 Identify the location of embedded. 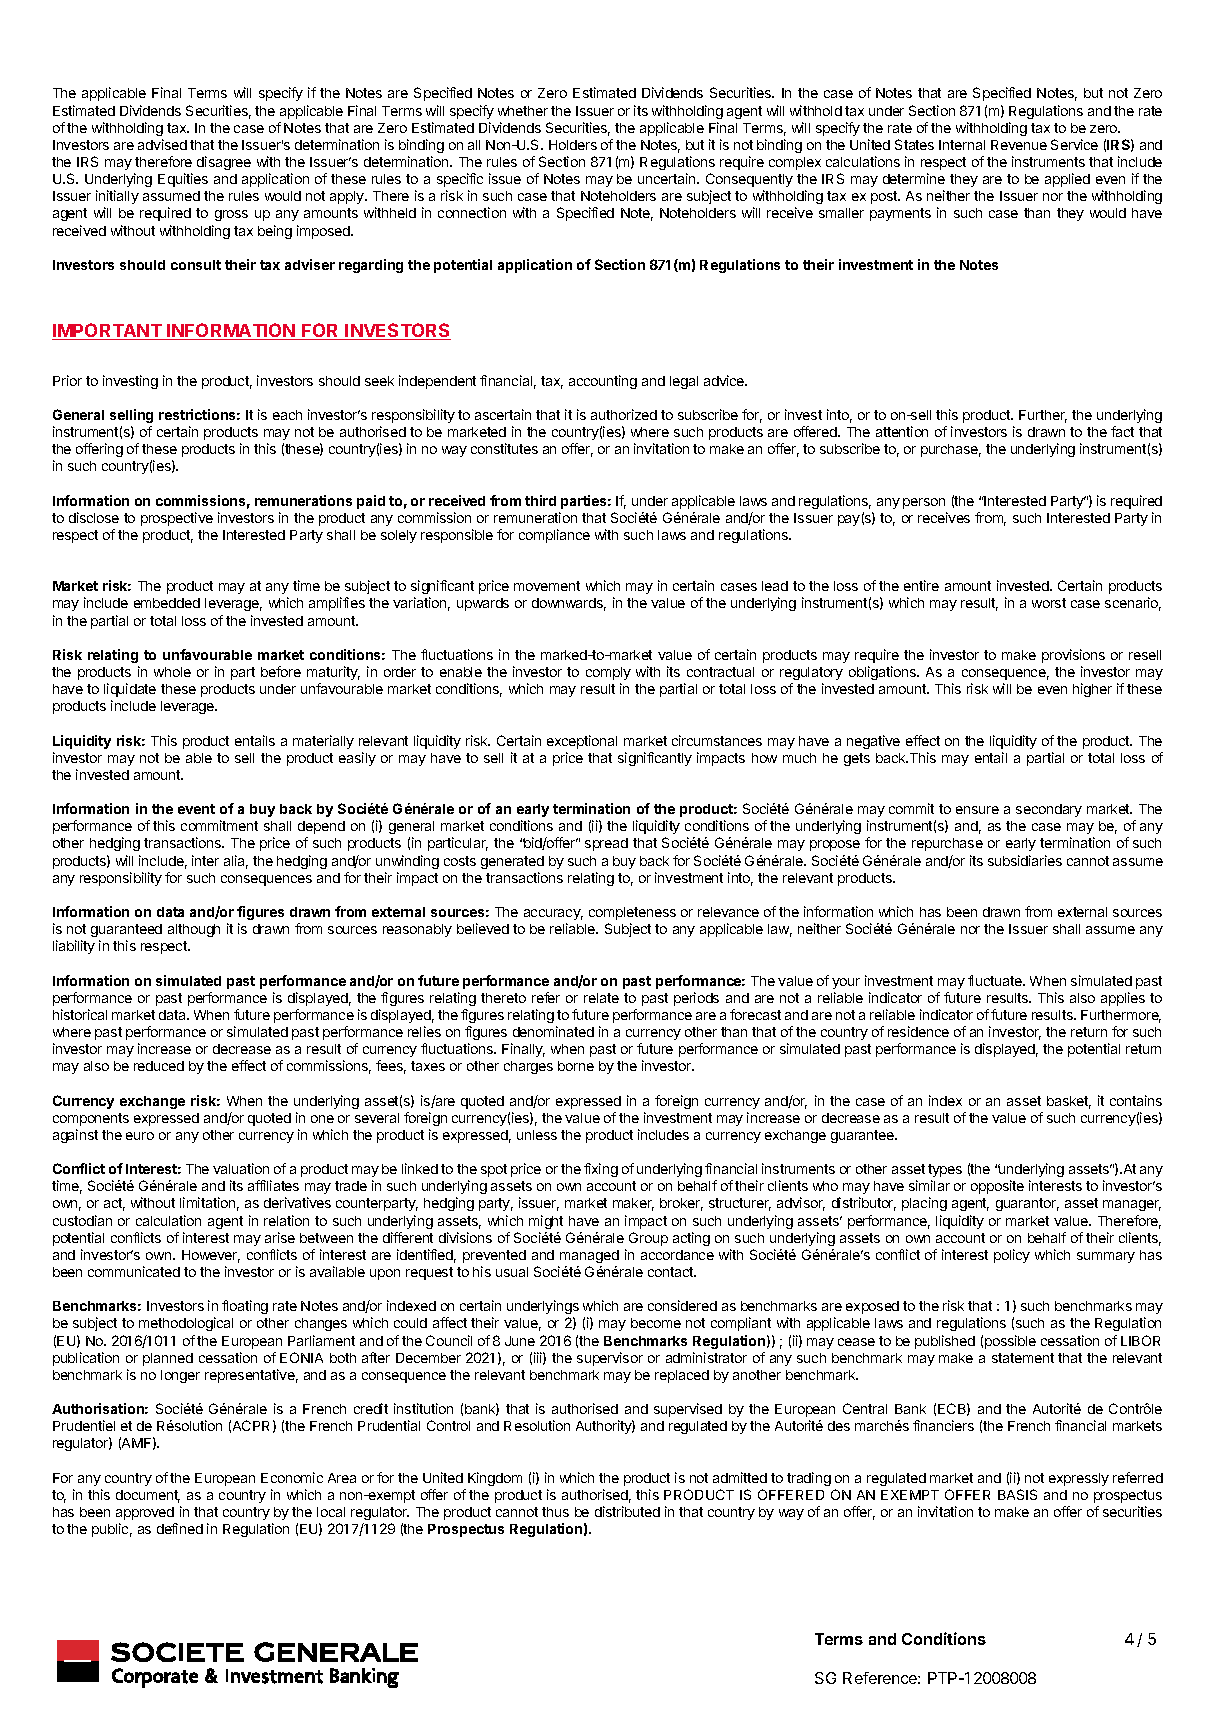
(167, 603).
